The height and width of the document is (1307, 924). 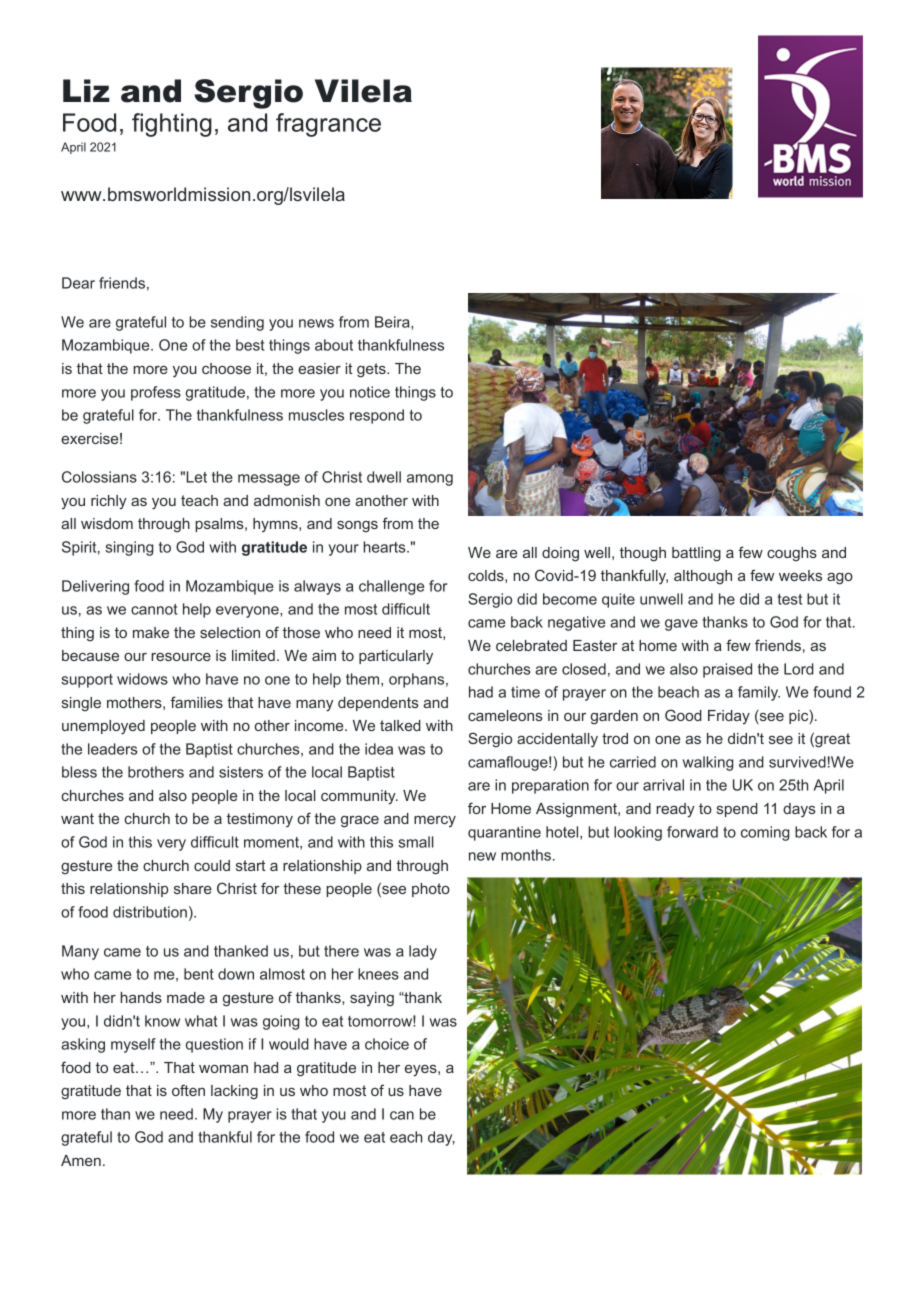 What do you see at coordinates (681, 625) in the document?
I see `gave` at bounding box center [681, 625].
